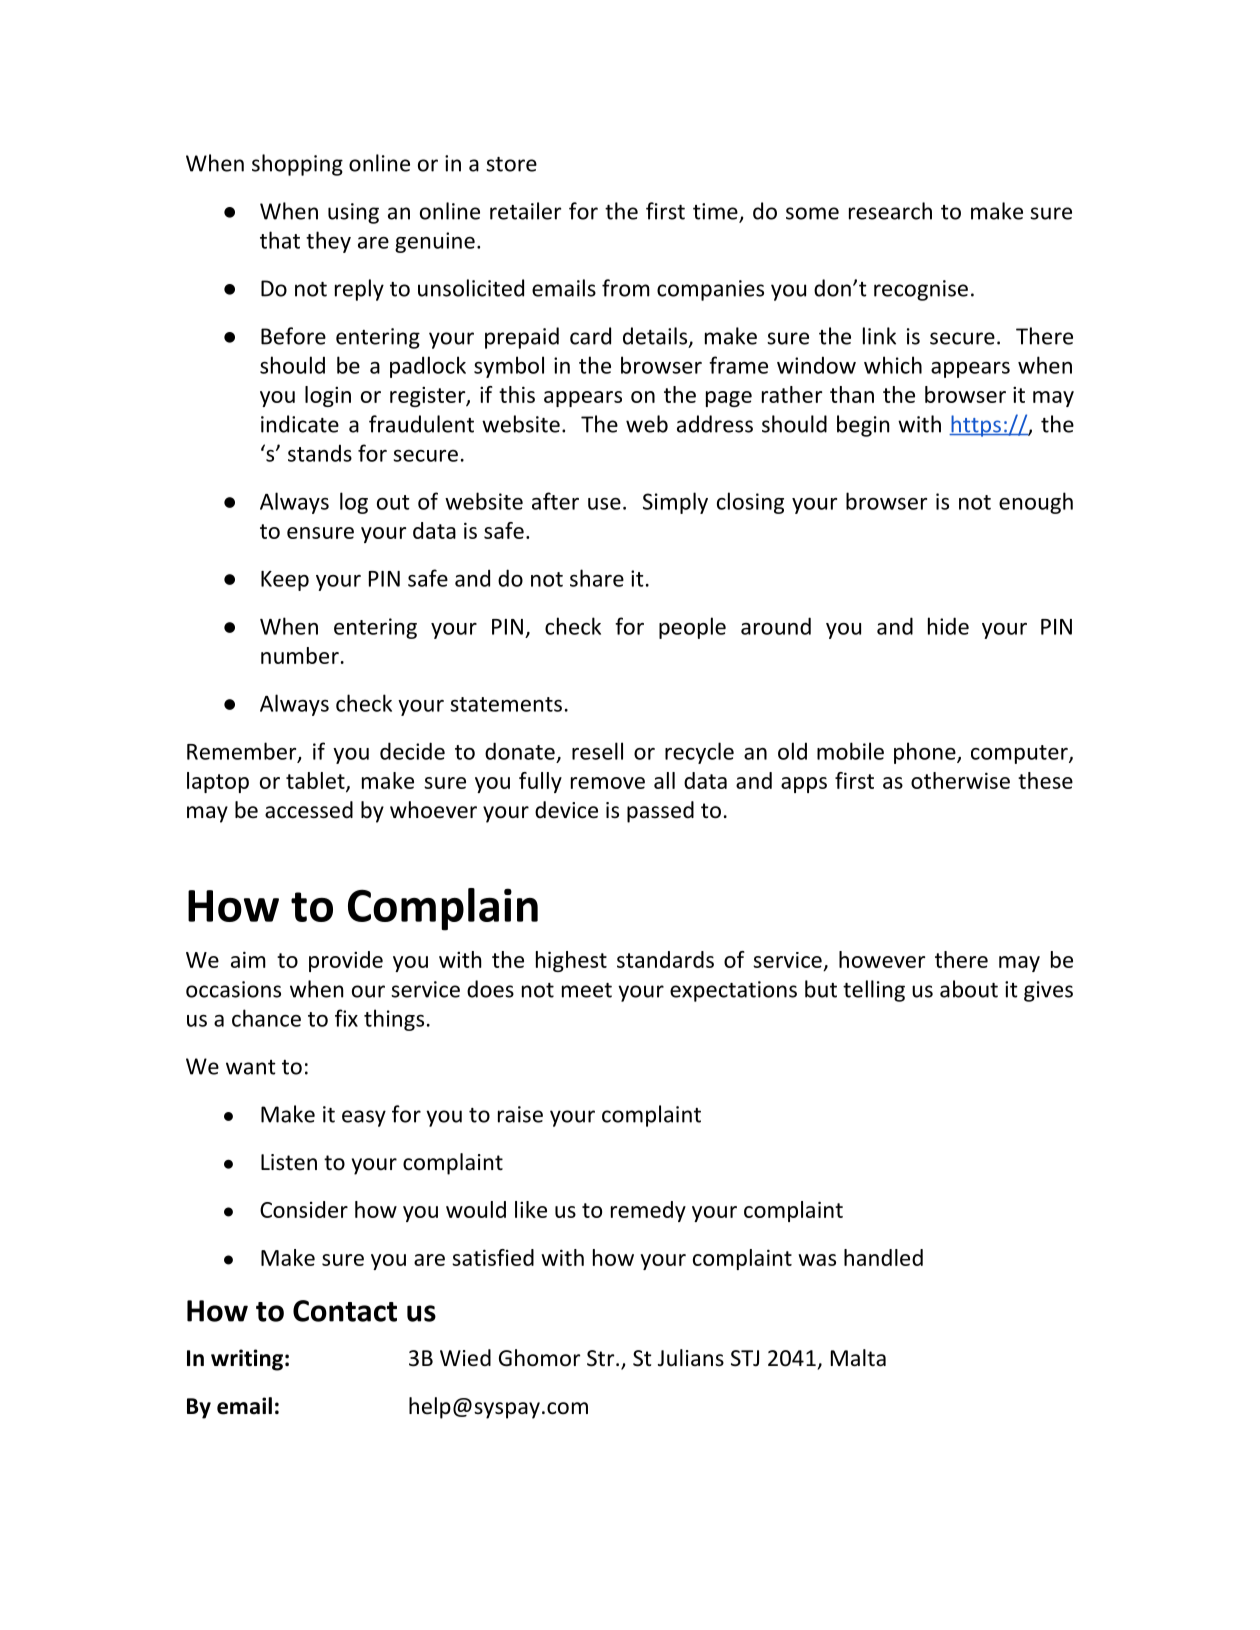 The image size is (1260, 1630). I want to click on Str, so click(600, 1358).
